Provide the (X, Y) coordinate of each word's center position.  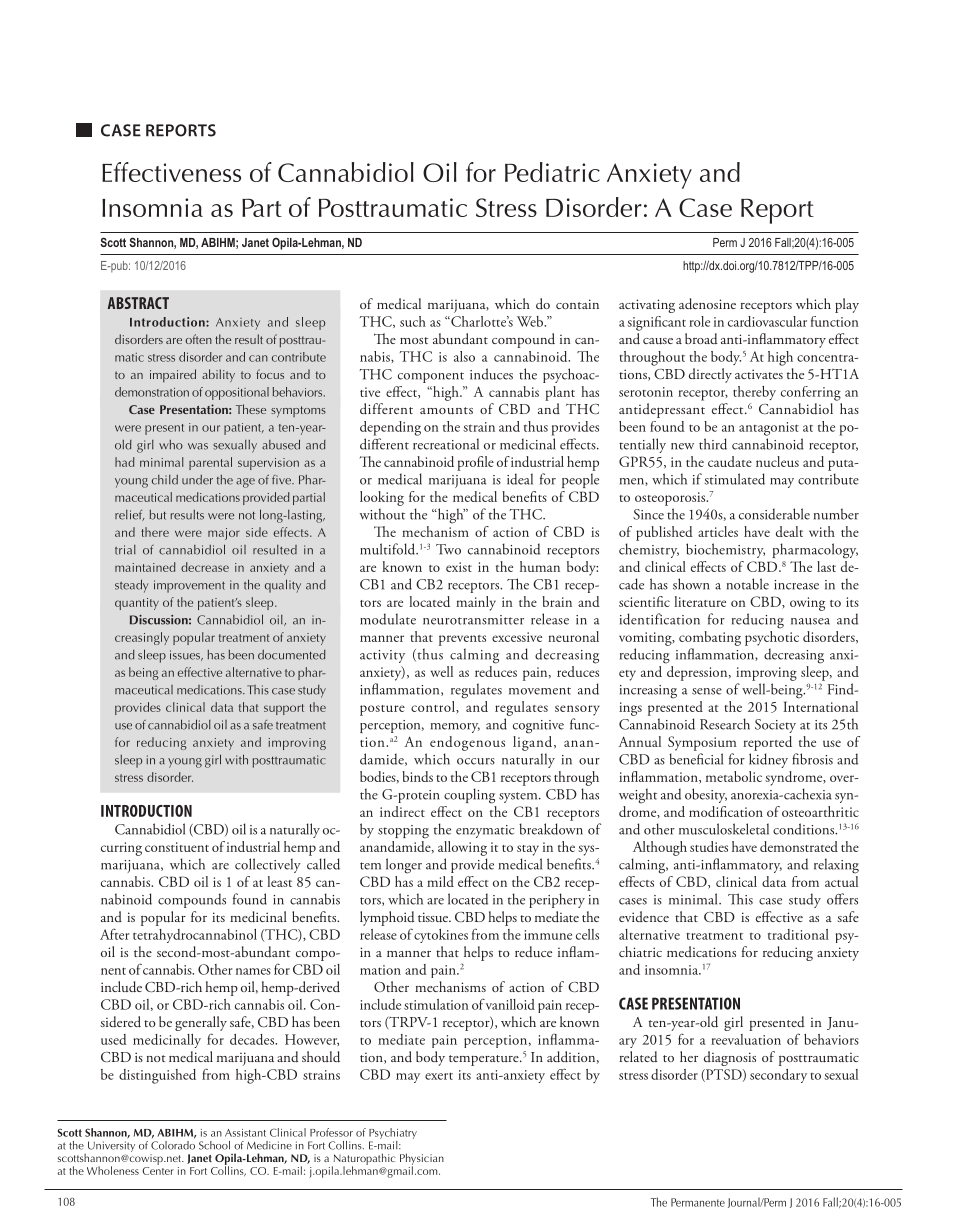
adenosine (707, 304)
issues (186, 655)
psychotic (772, 637)
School (214, 1145)
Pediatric (552, 172)
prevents (462, 640)
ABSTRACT (138, 303)
